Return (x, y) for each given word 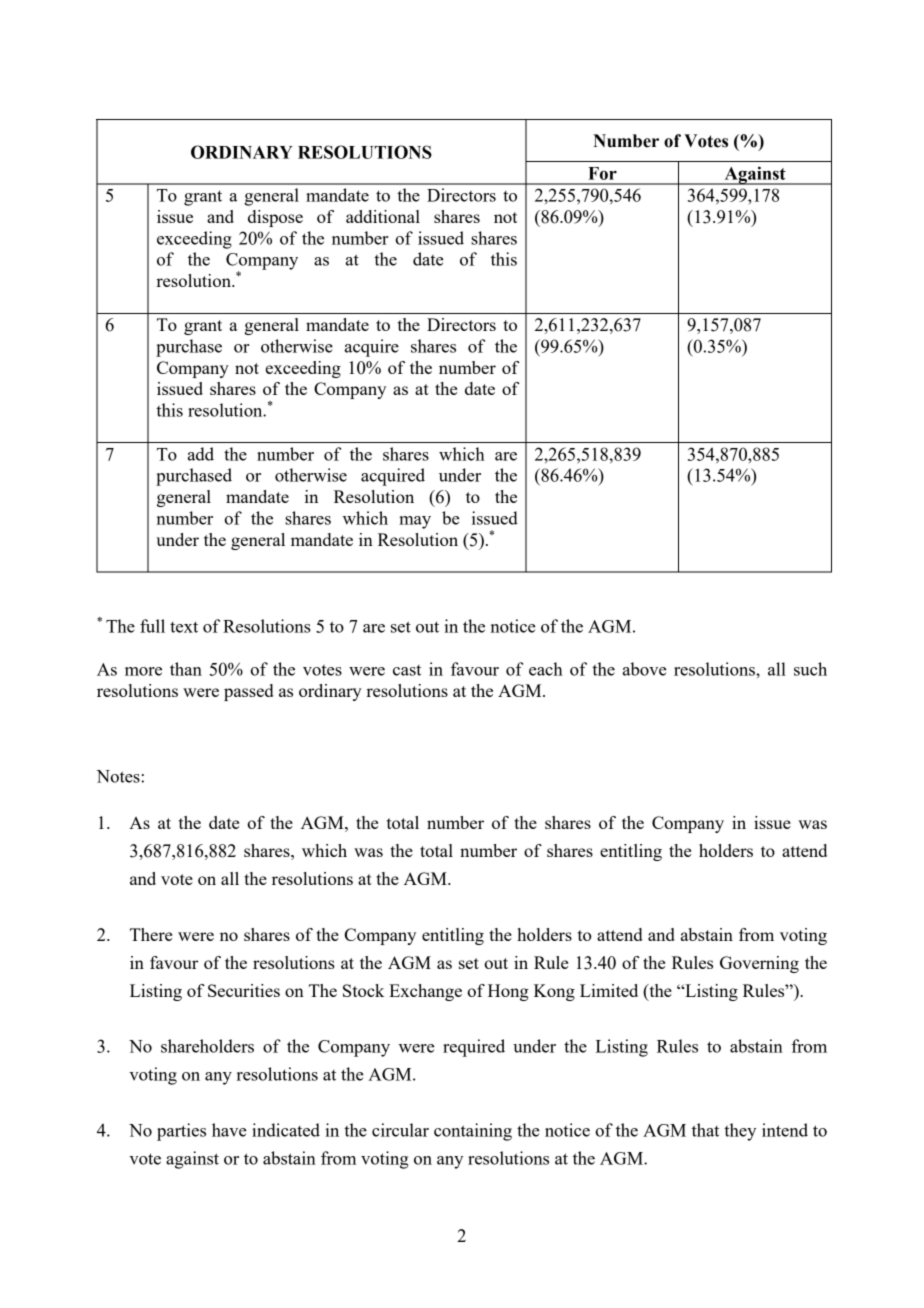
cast (407, 670)
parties (181, 1132)
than (186, 669)
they (740, 1132)
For (602, 173)
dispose (275, 218)
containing (473, 1132)
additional (383, 216)
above (645, 669)
